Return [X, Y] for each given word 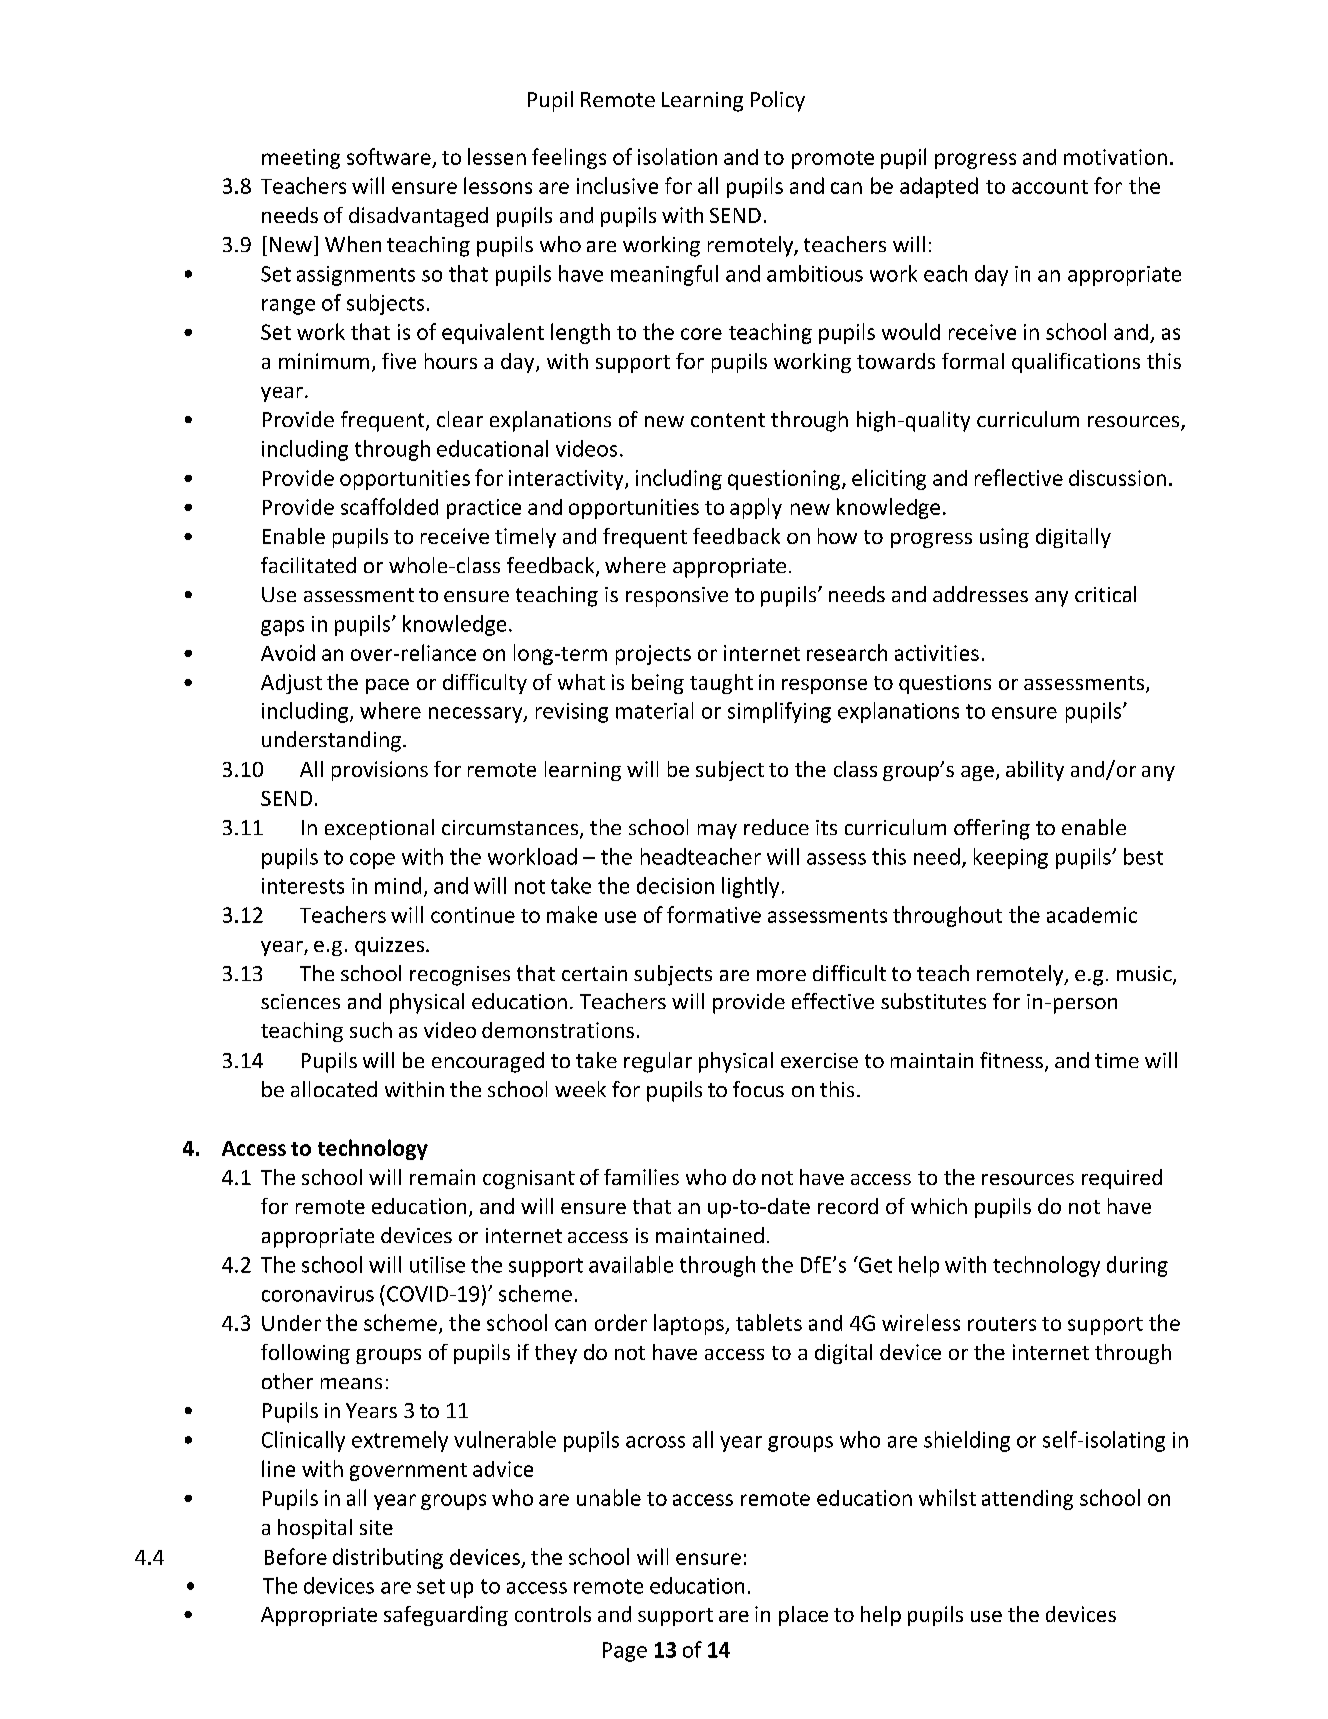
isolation [677, 156]
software [389, 156]
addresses [980, 594]
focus [758, 1089]
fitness [1011, 1060]
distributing [388, 1558]
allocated [334, 1089]
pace [387, 686]
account [1050, 187]
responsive [677, 597]
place [803, 1616]
